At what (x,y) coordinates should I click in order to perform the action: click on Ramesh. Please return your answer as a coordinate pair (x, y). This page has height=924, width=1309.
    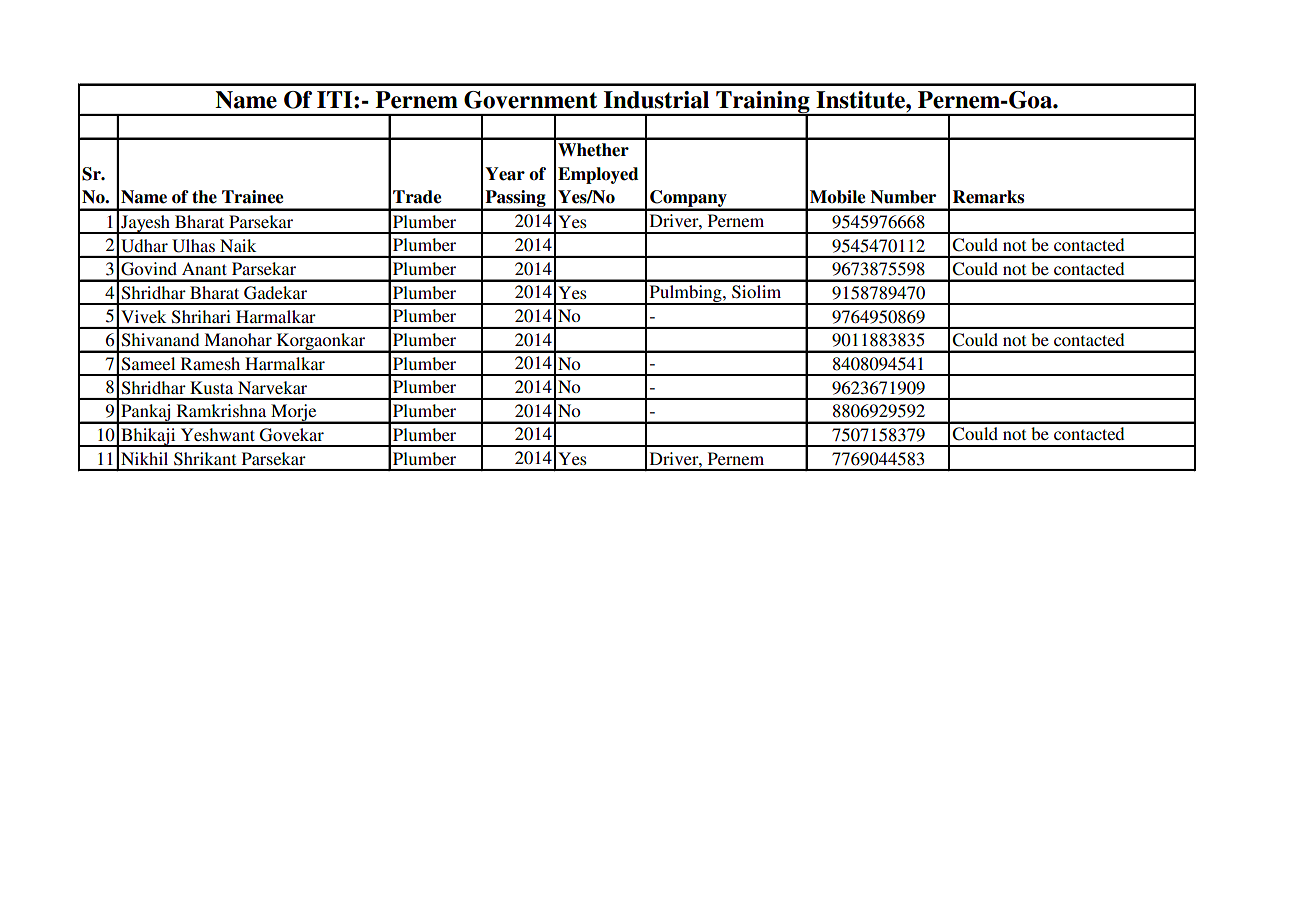
    Looking at the image, I should click on (210, 363).
